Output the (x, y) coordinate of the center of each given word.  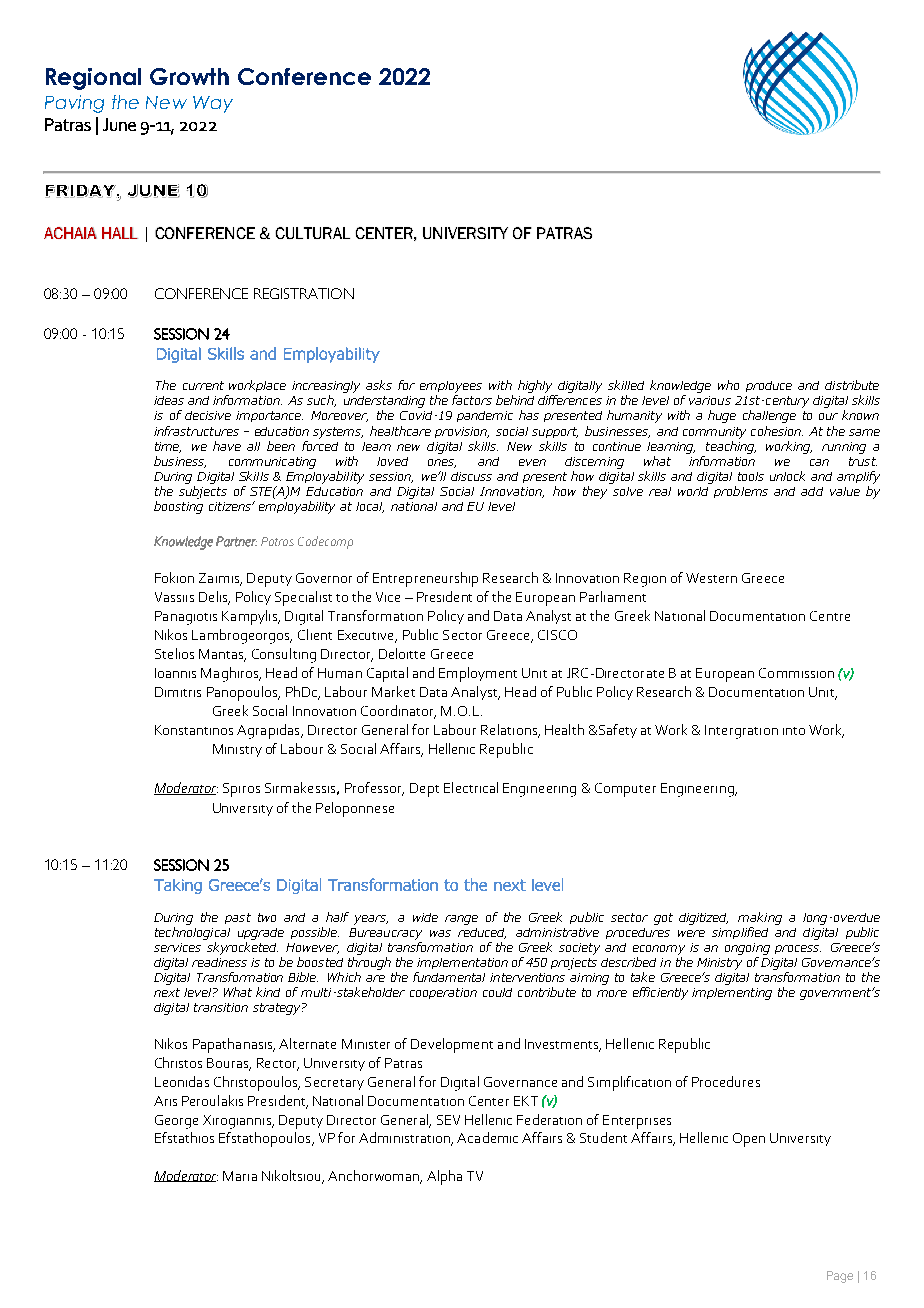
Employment (478, 674)
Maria (240, 1176)
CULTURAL (313, 233)
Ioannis (175, 673)
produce (769, 386)
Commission (796, 673)
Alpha (444, 1177)
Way (213, 104)
